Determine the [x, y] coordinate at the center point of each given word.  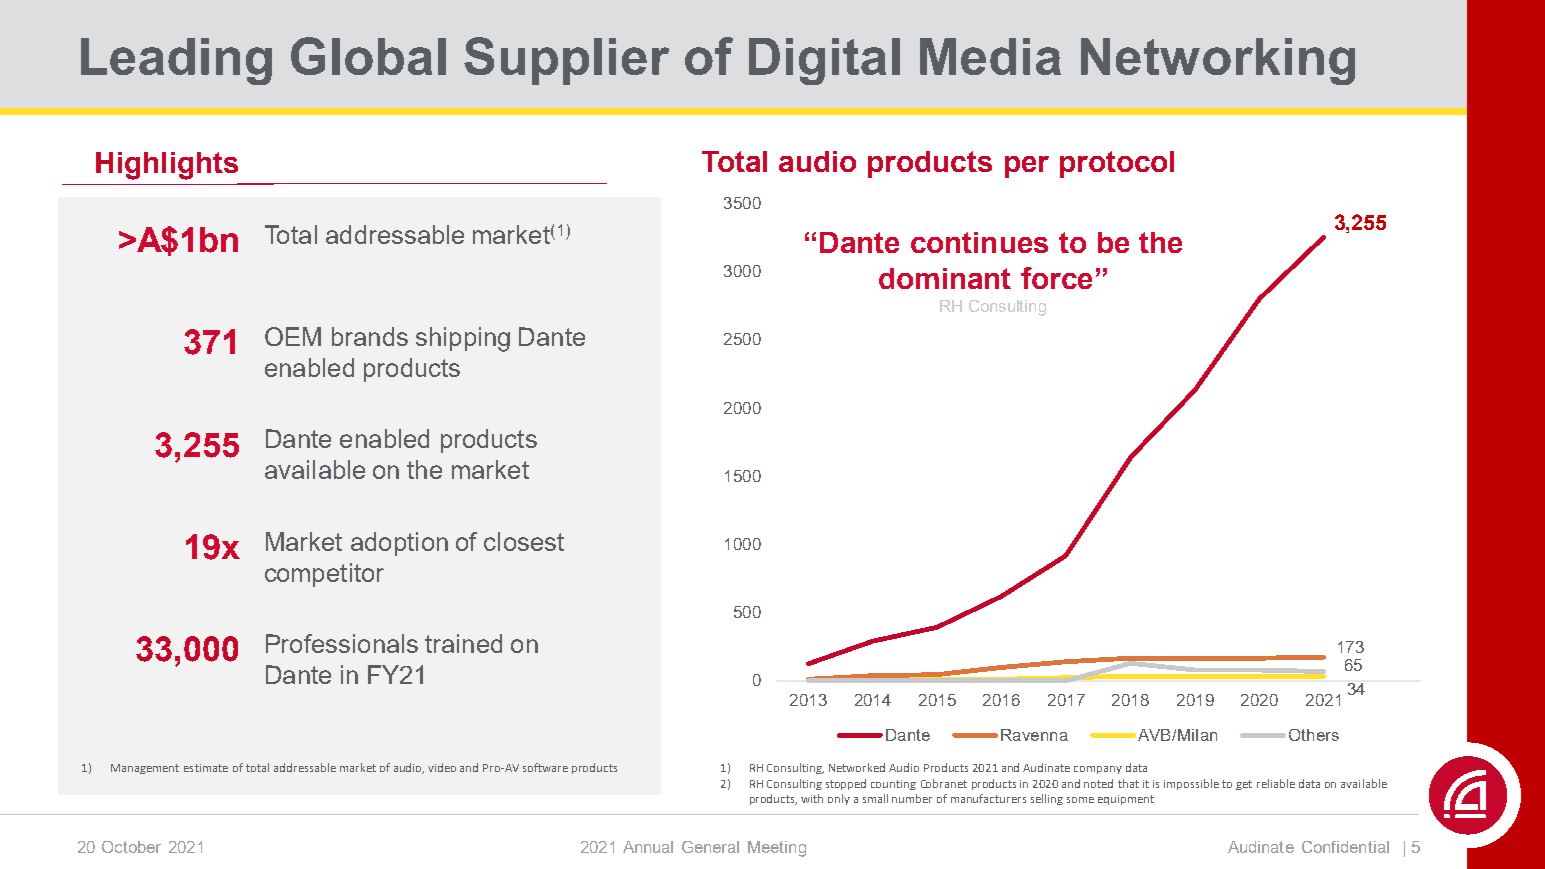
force [1056, 278]
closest [524, 541]
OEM [293, 336]
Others [1314, 735]
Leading [176, 61]
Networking [1218, 61]
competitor [324, 575]
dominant [945, 278]
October [131, 847]
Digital [824, 61]
